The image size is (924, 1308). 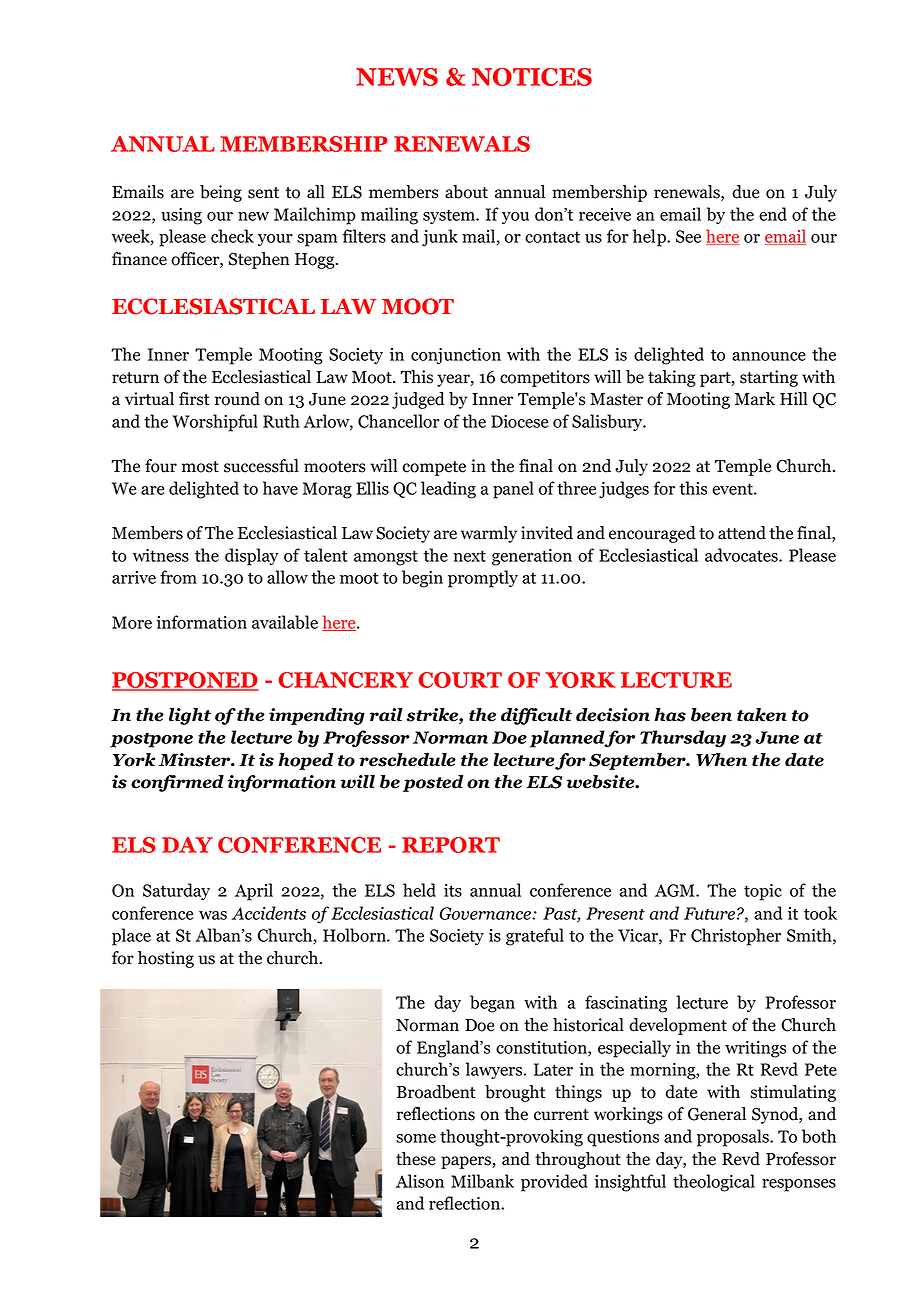 I want to click on topic, so click(x=763, y=892).
